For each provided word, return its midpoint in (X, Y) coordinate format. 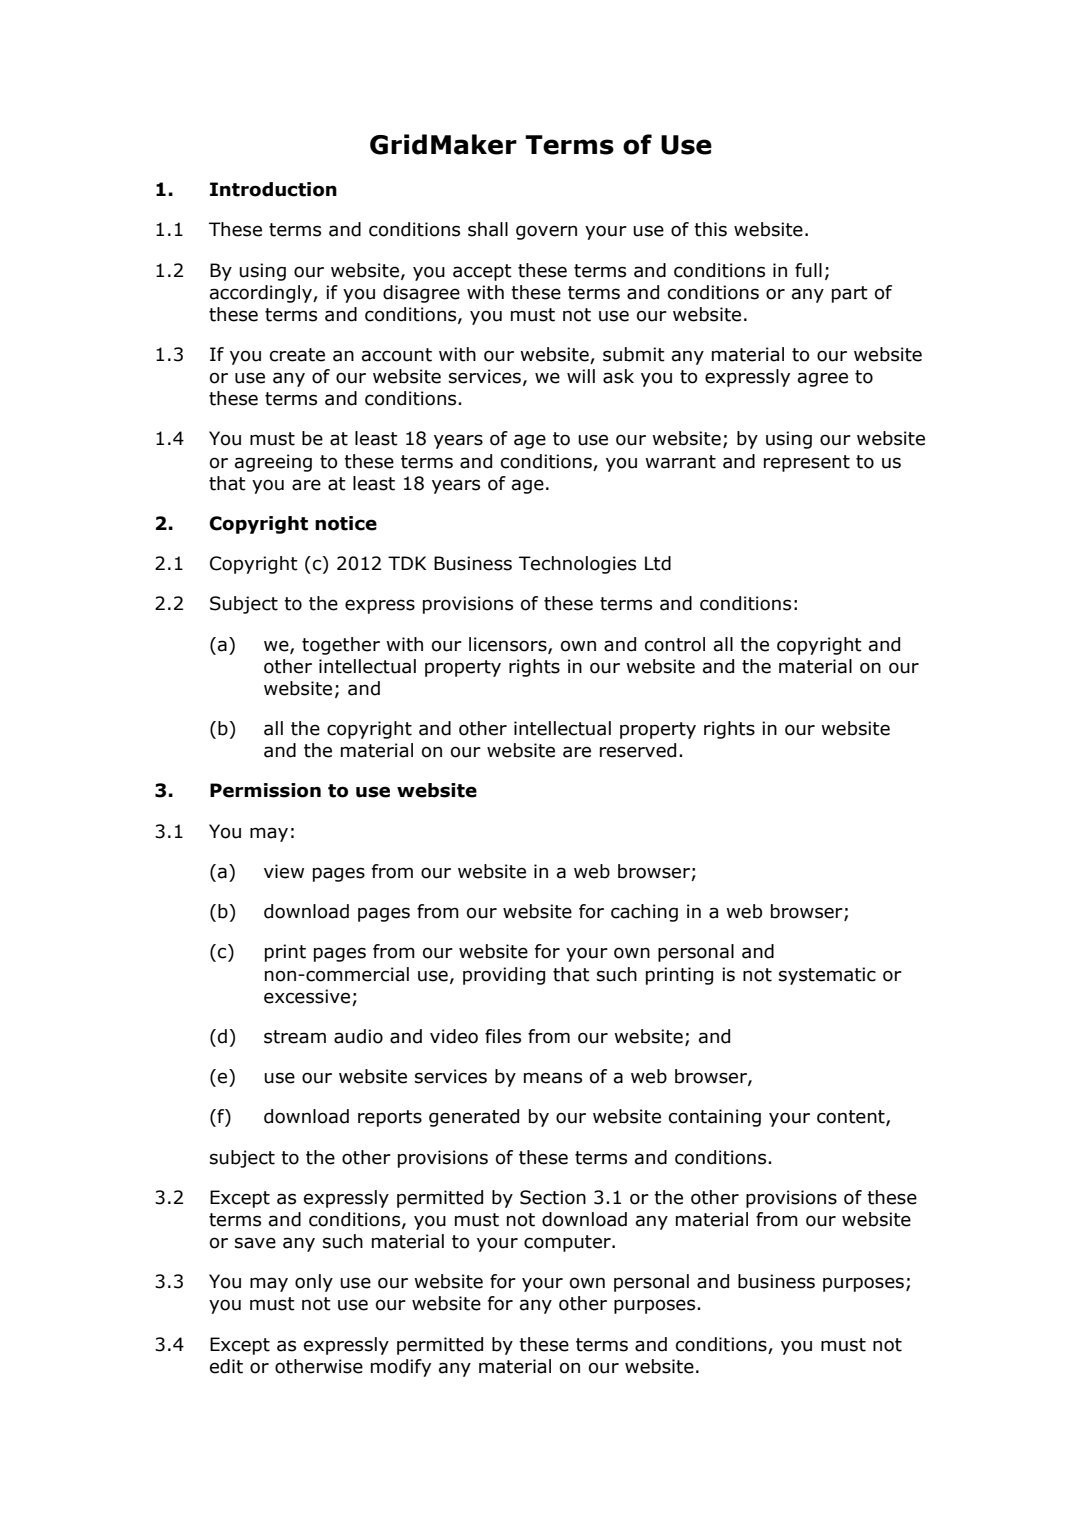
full (808, 270)
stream (295, 1037)
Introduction (273, 189)
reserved (638, 750)
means (553, 1078)
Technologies (577, 565)
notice (346, 523)
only (314, 1283)
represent (807, 463)
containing (715, 1118)
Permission (265, 790)
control (675, 644)
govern (546, 232)
